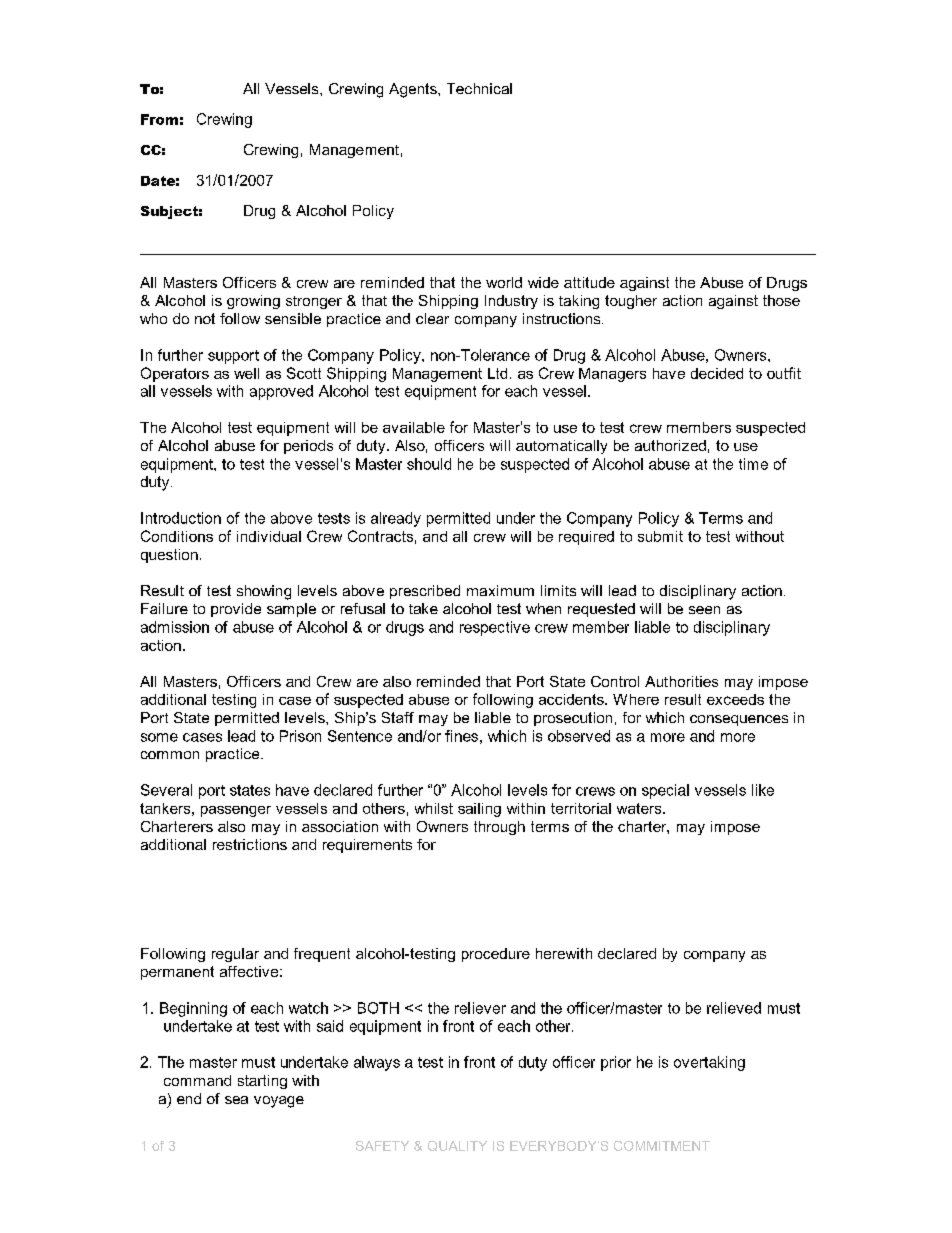 This document has height=1233, width=952. I want to click on From, so click(159, 119).
